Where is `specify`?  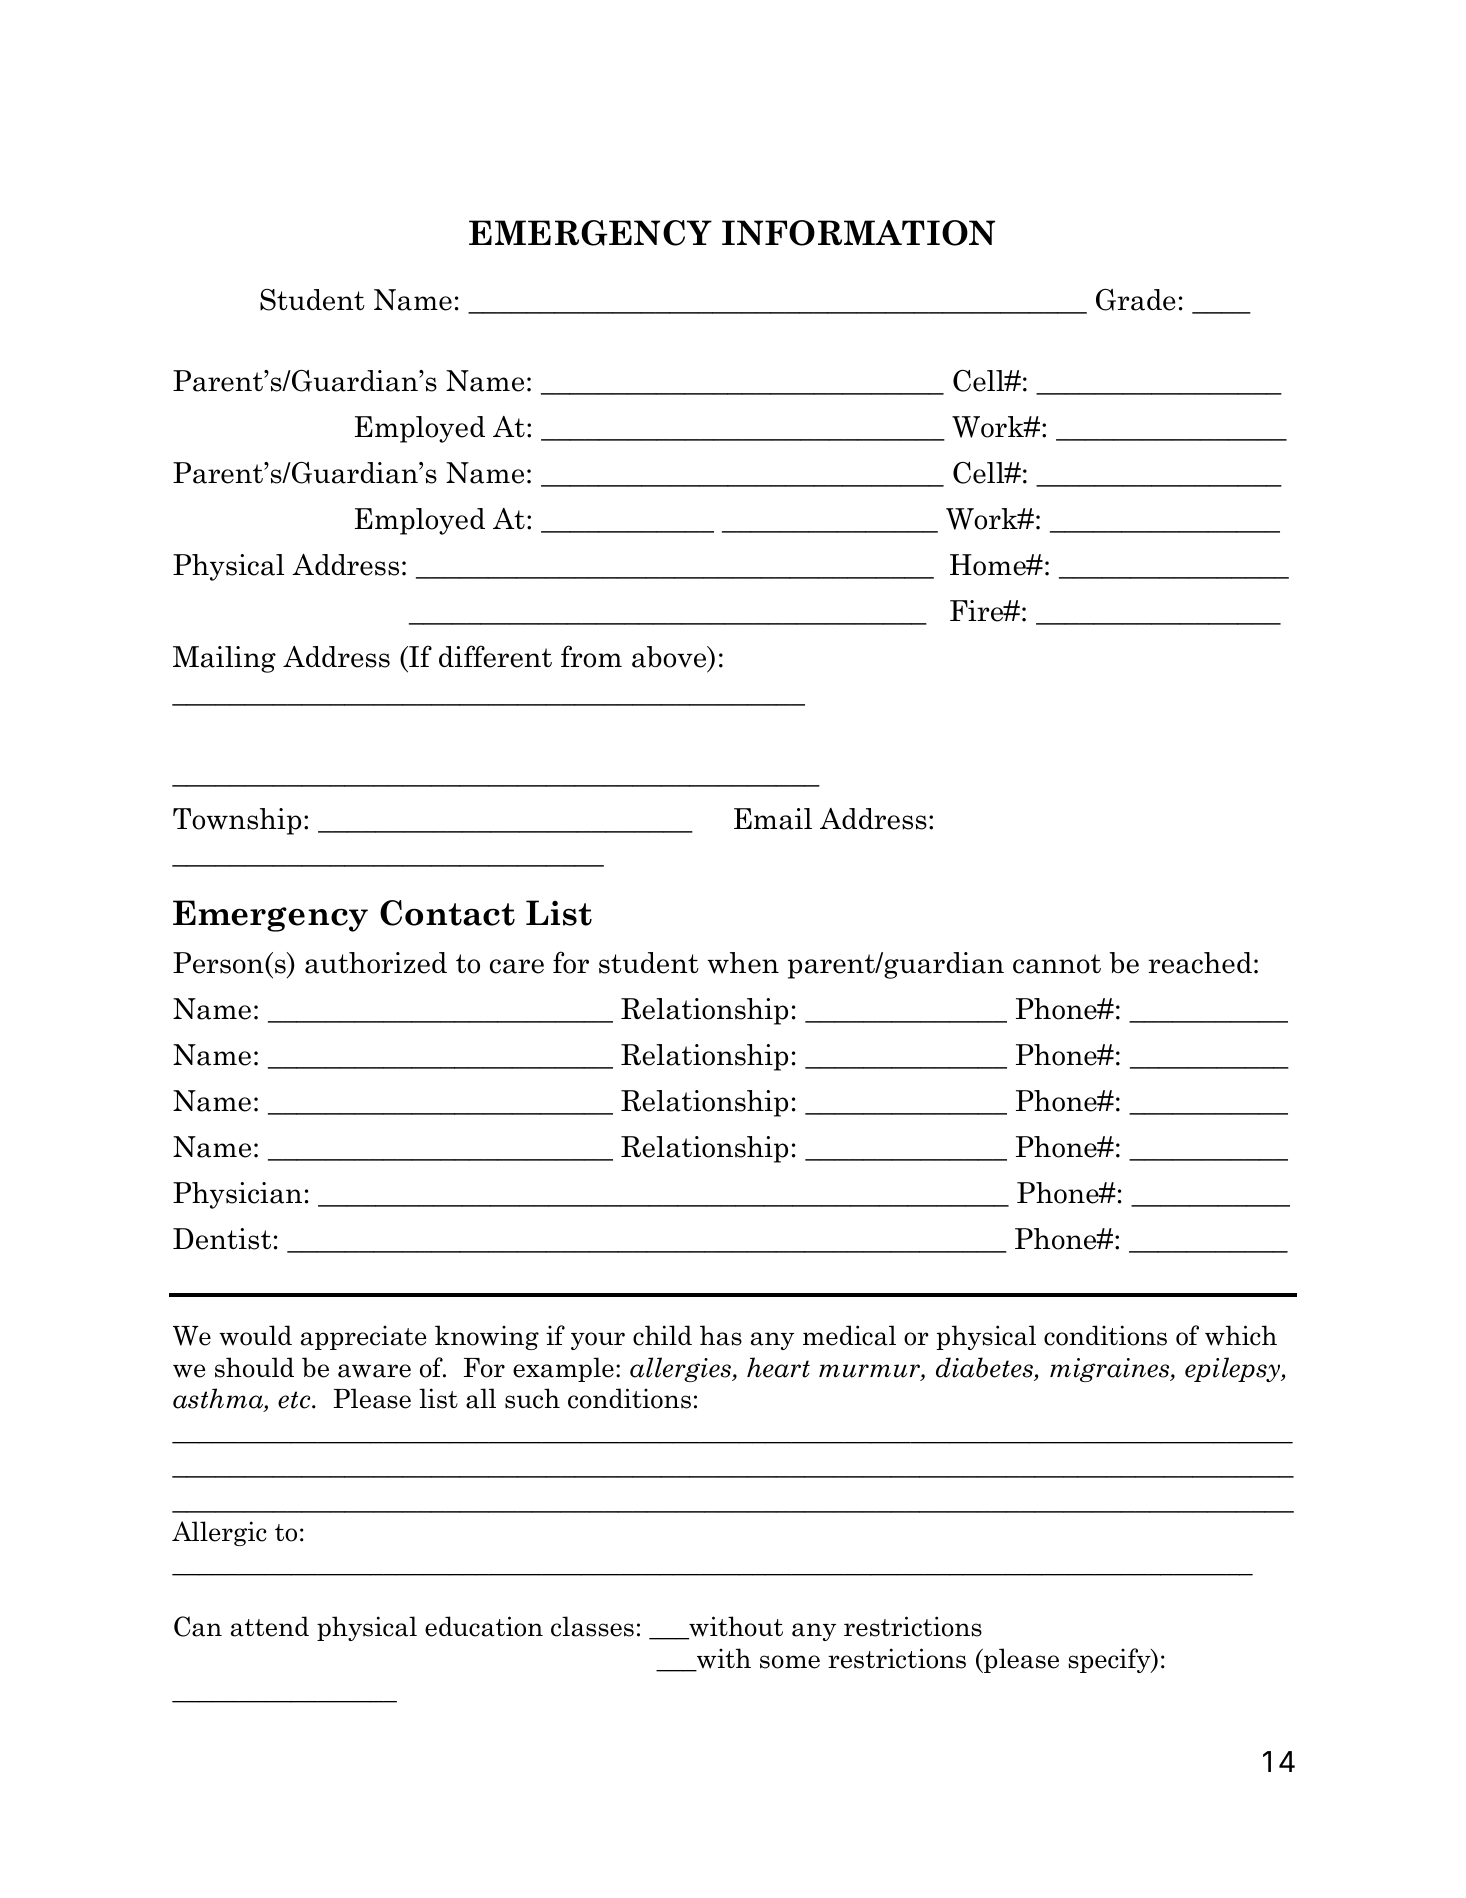 specify is located at coordinates (1110, 1660).
